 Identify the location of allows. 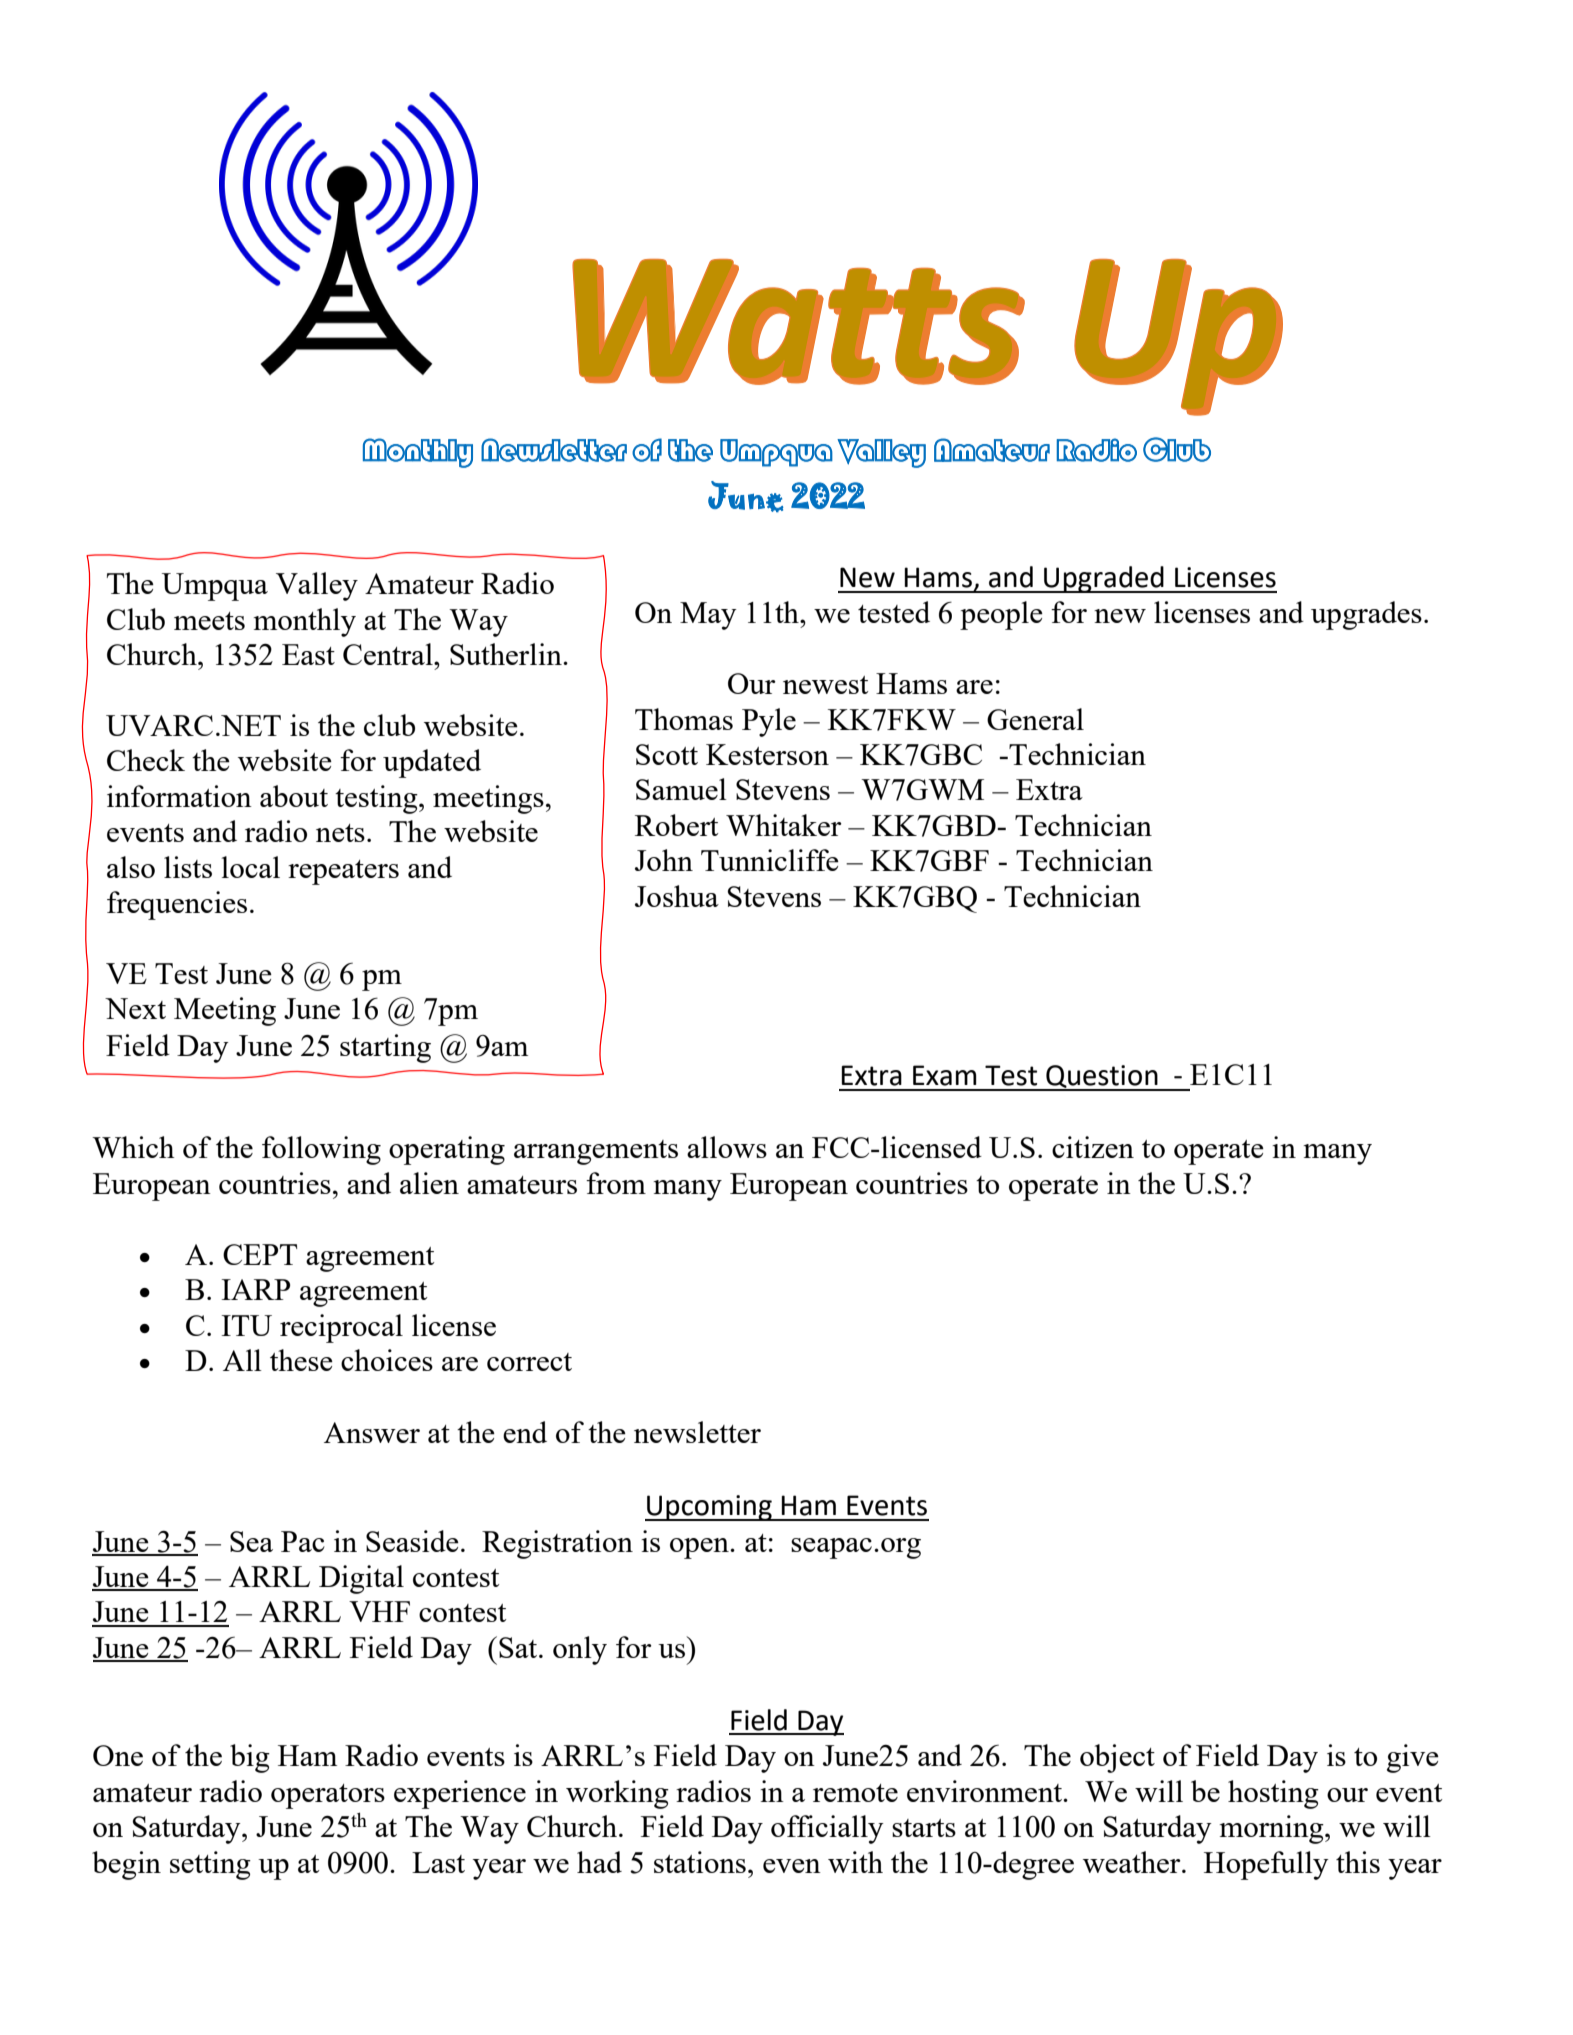
(727, 1147).
